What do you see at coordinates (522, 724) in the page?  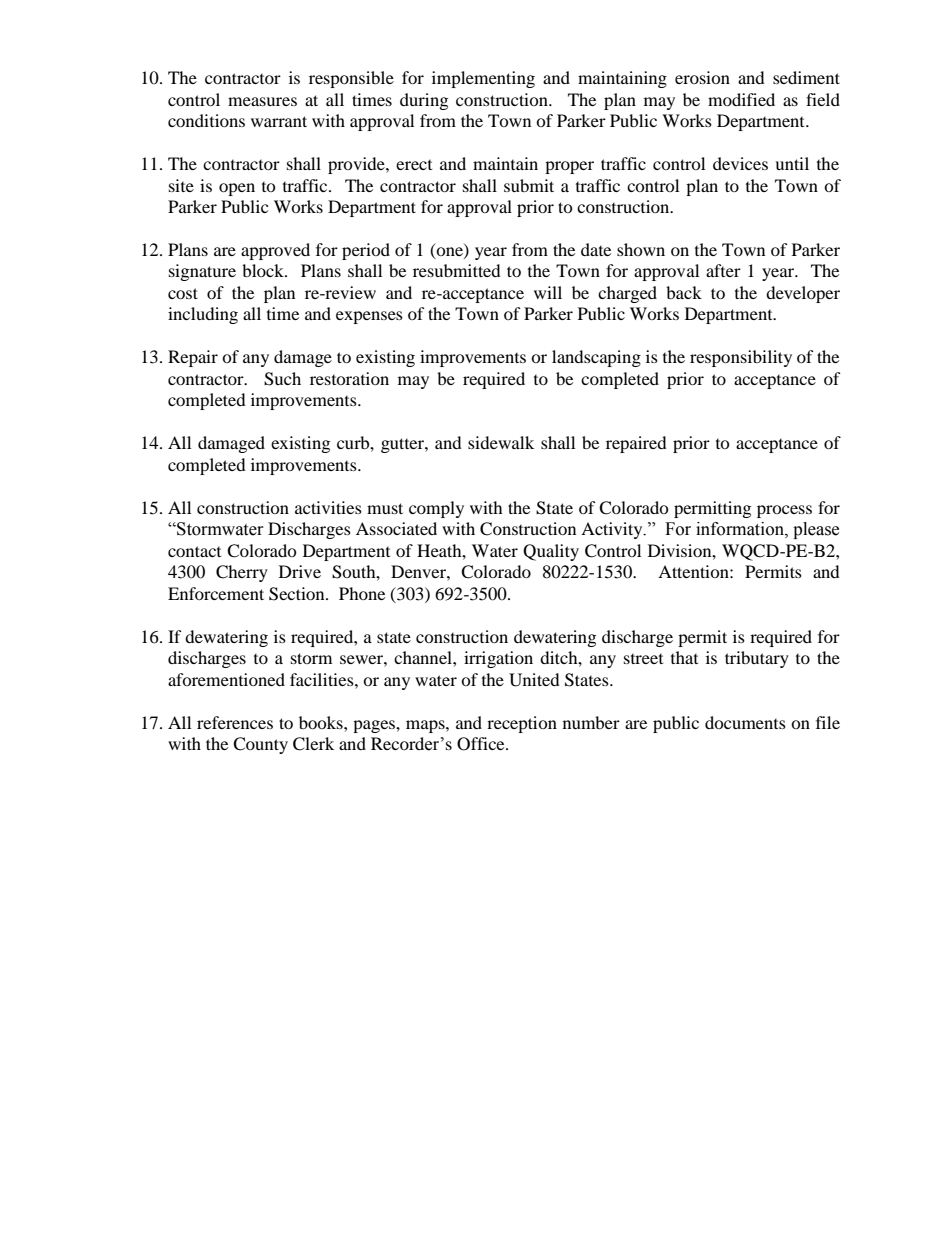 I see `reception` at bounding box center [522, 724].
